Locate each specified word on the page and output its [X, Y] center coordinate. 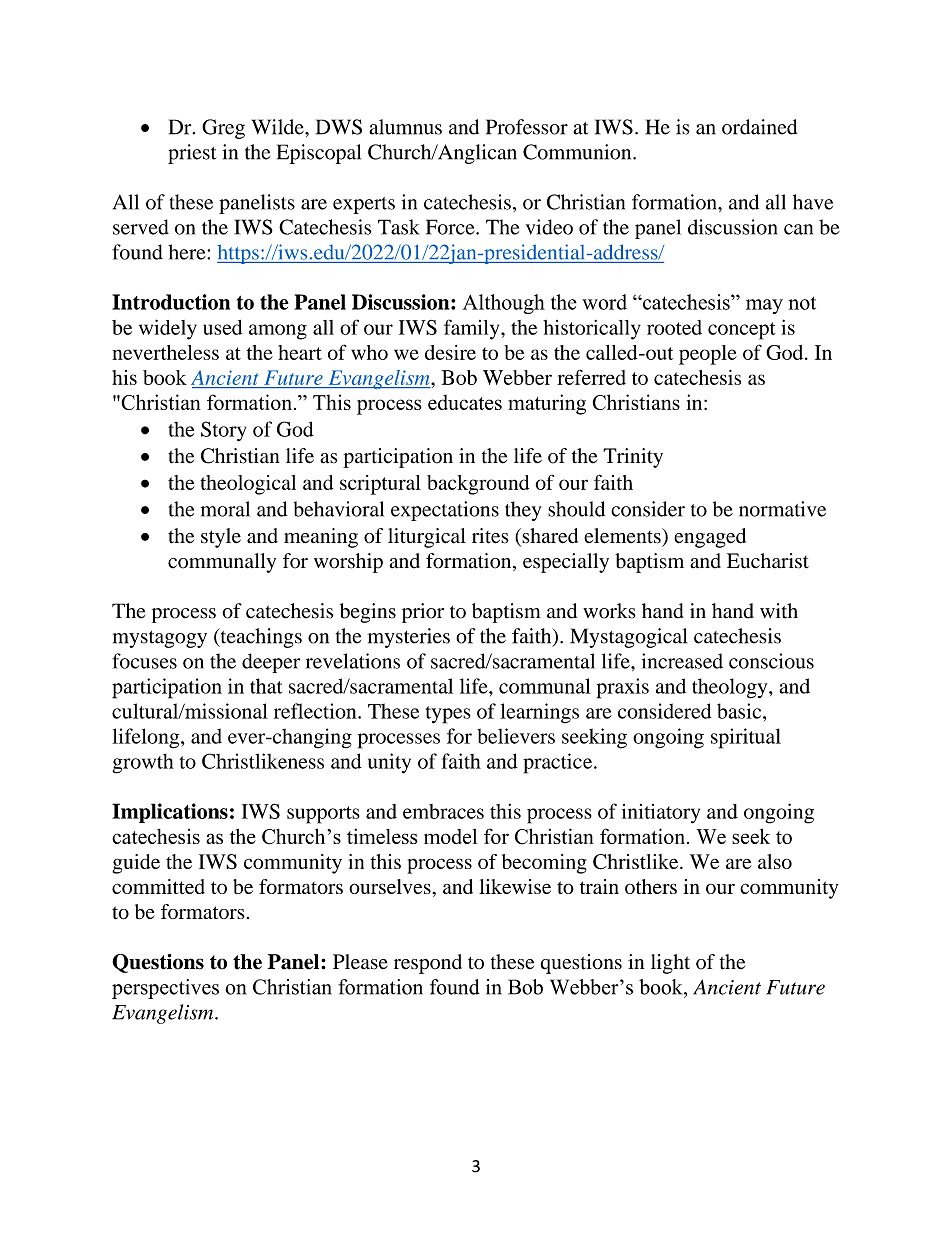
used [222, 327]
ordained [759, 127]
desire [450, 352]
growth [143, 764]
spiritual [746, 738]
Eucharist [768, 561]
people [708, 355]
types [448, 715]
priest [192, 154]
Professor [527, 127]
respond [428, 964]
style [221, 538]
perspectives [165, 989]
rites [490, 536]
